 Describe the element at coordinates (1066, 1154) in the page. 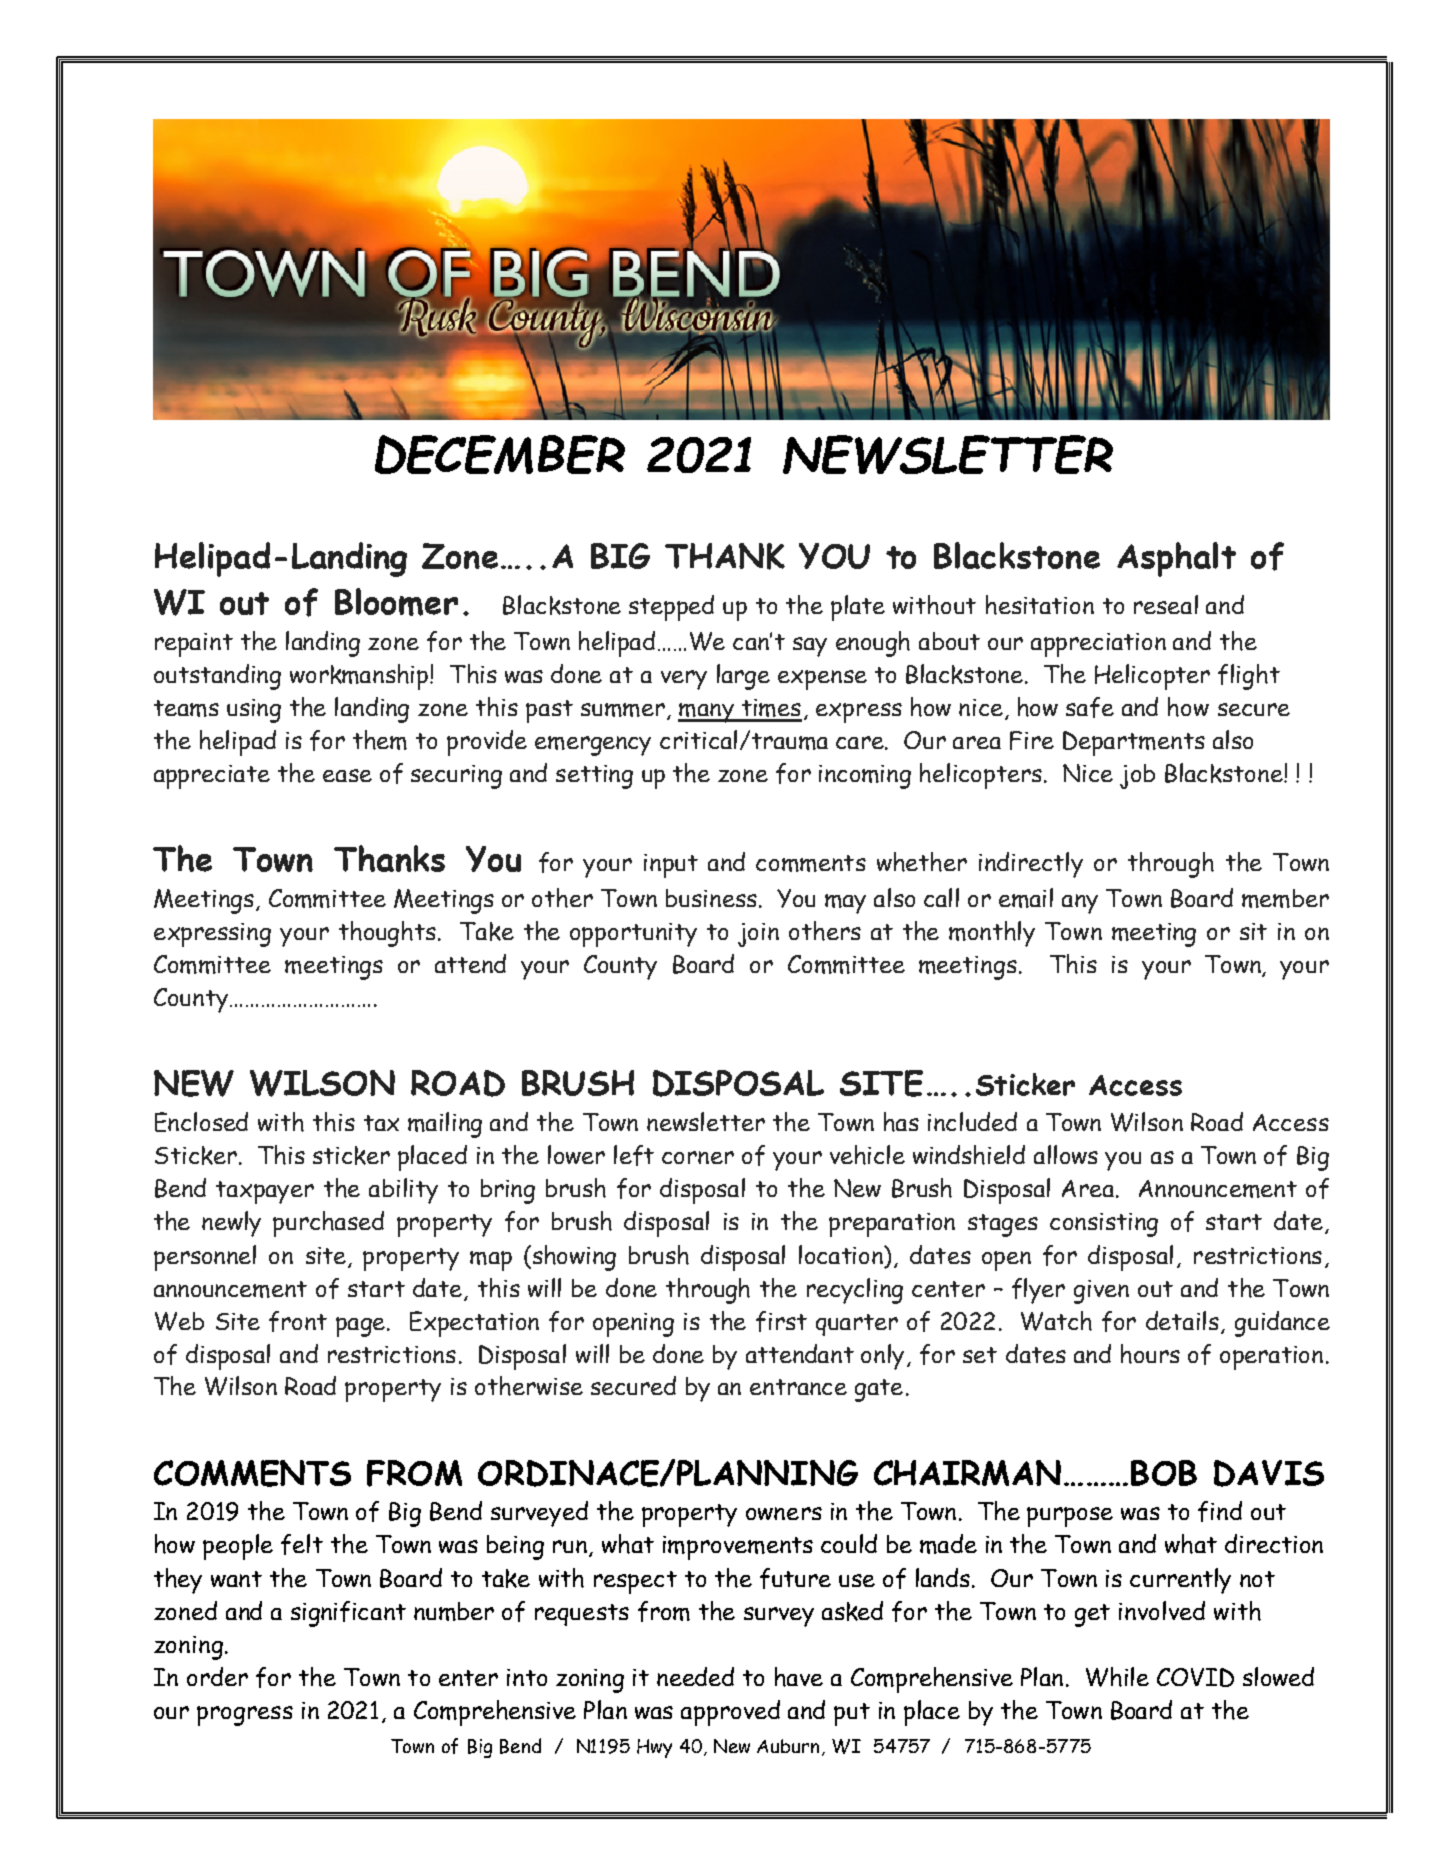

I see `allows` at that location.
